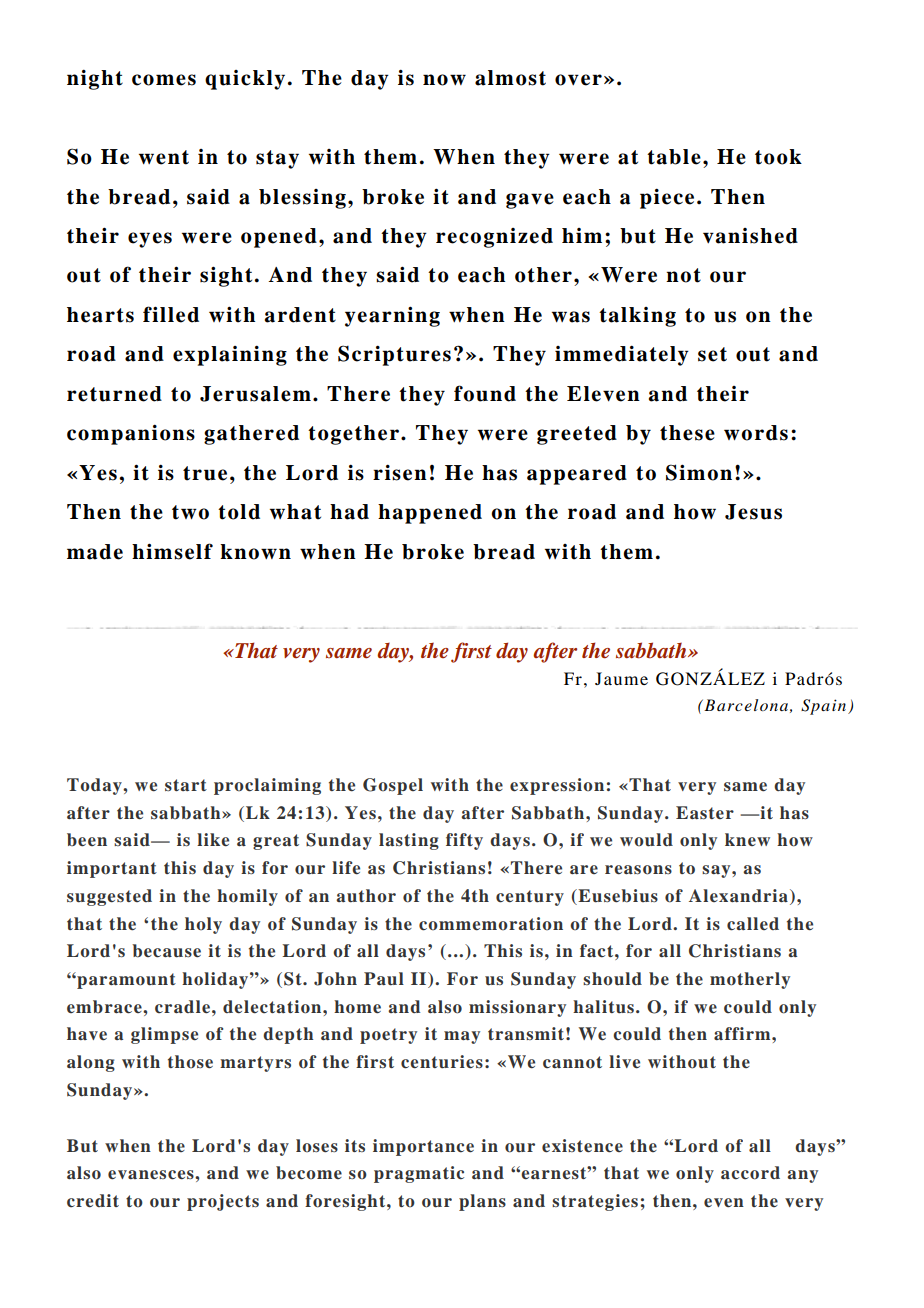 The image size is (924, 1308). I want to click on commemoration, so click(491, 924).
